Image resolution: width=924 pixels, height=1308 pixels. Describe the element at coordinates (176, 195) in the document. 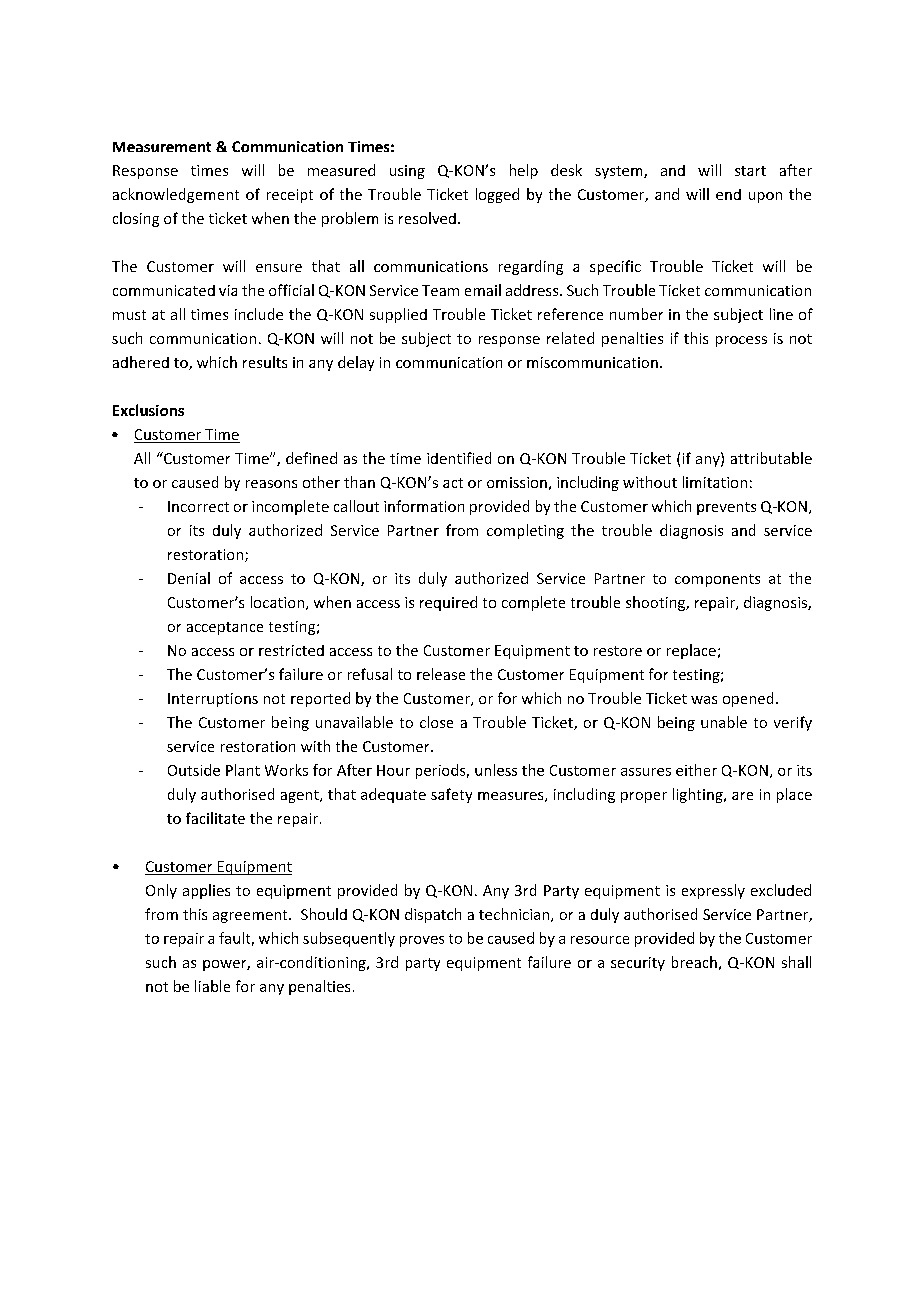

I see `acknowledgement` at that location.
